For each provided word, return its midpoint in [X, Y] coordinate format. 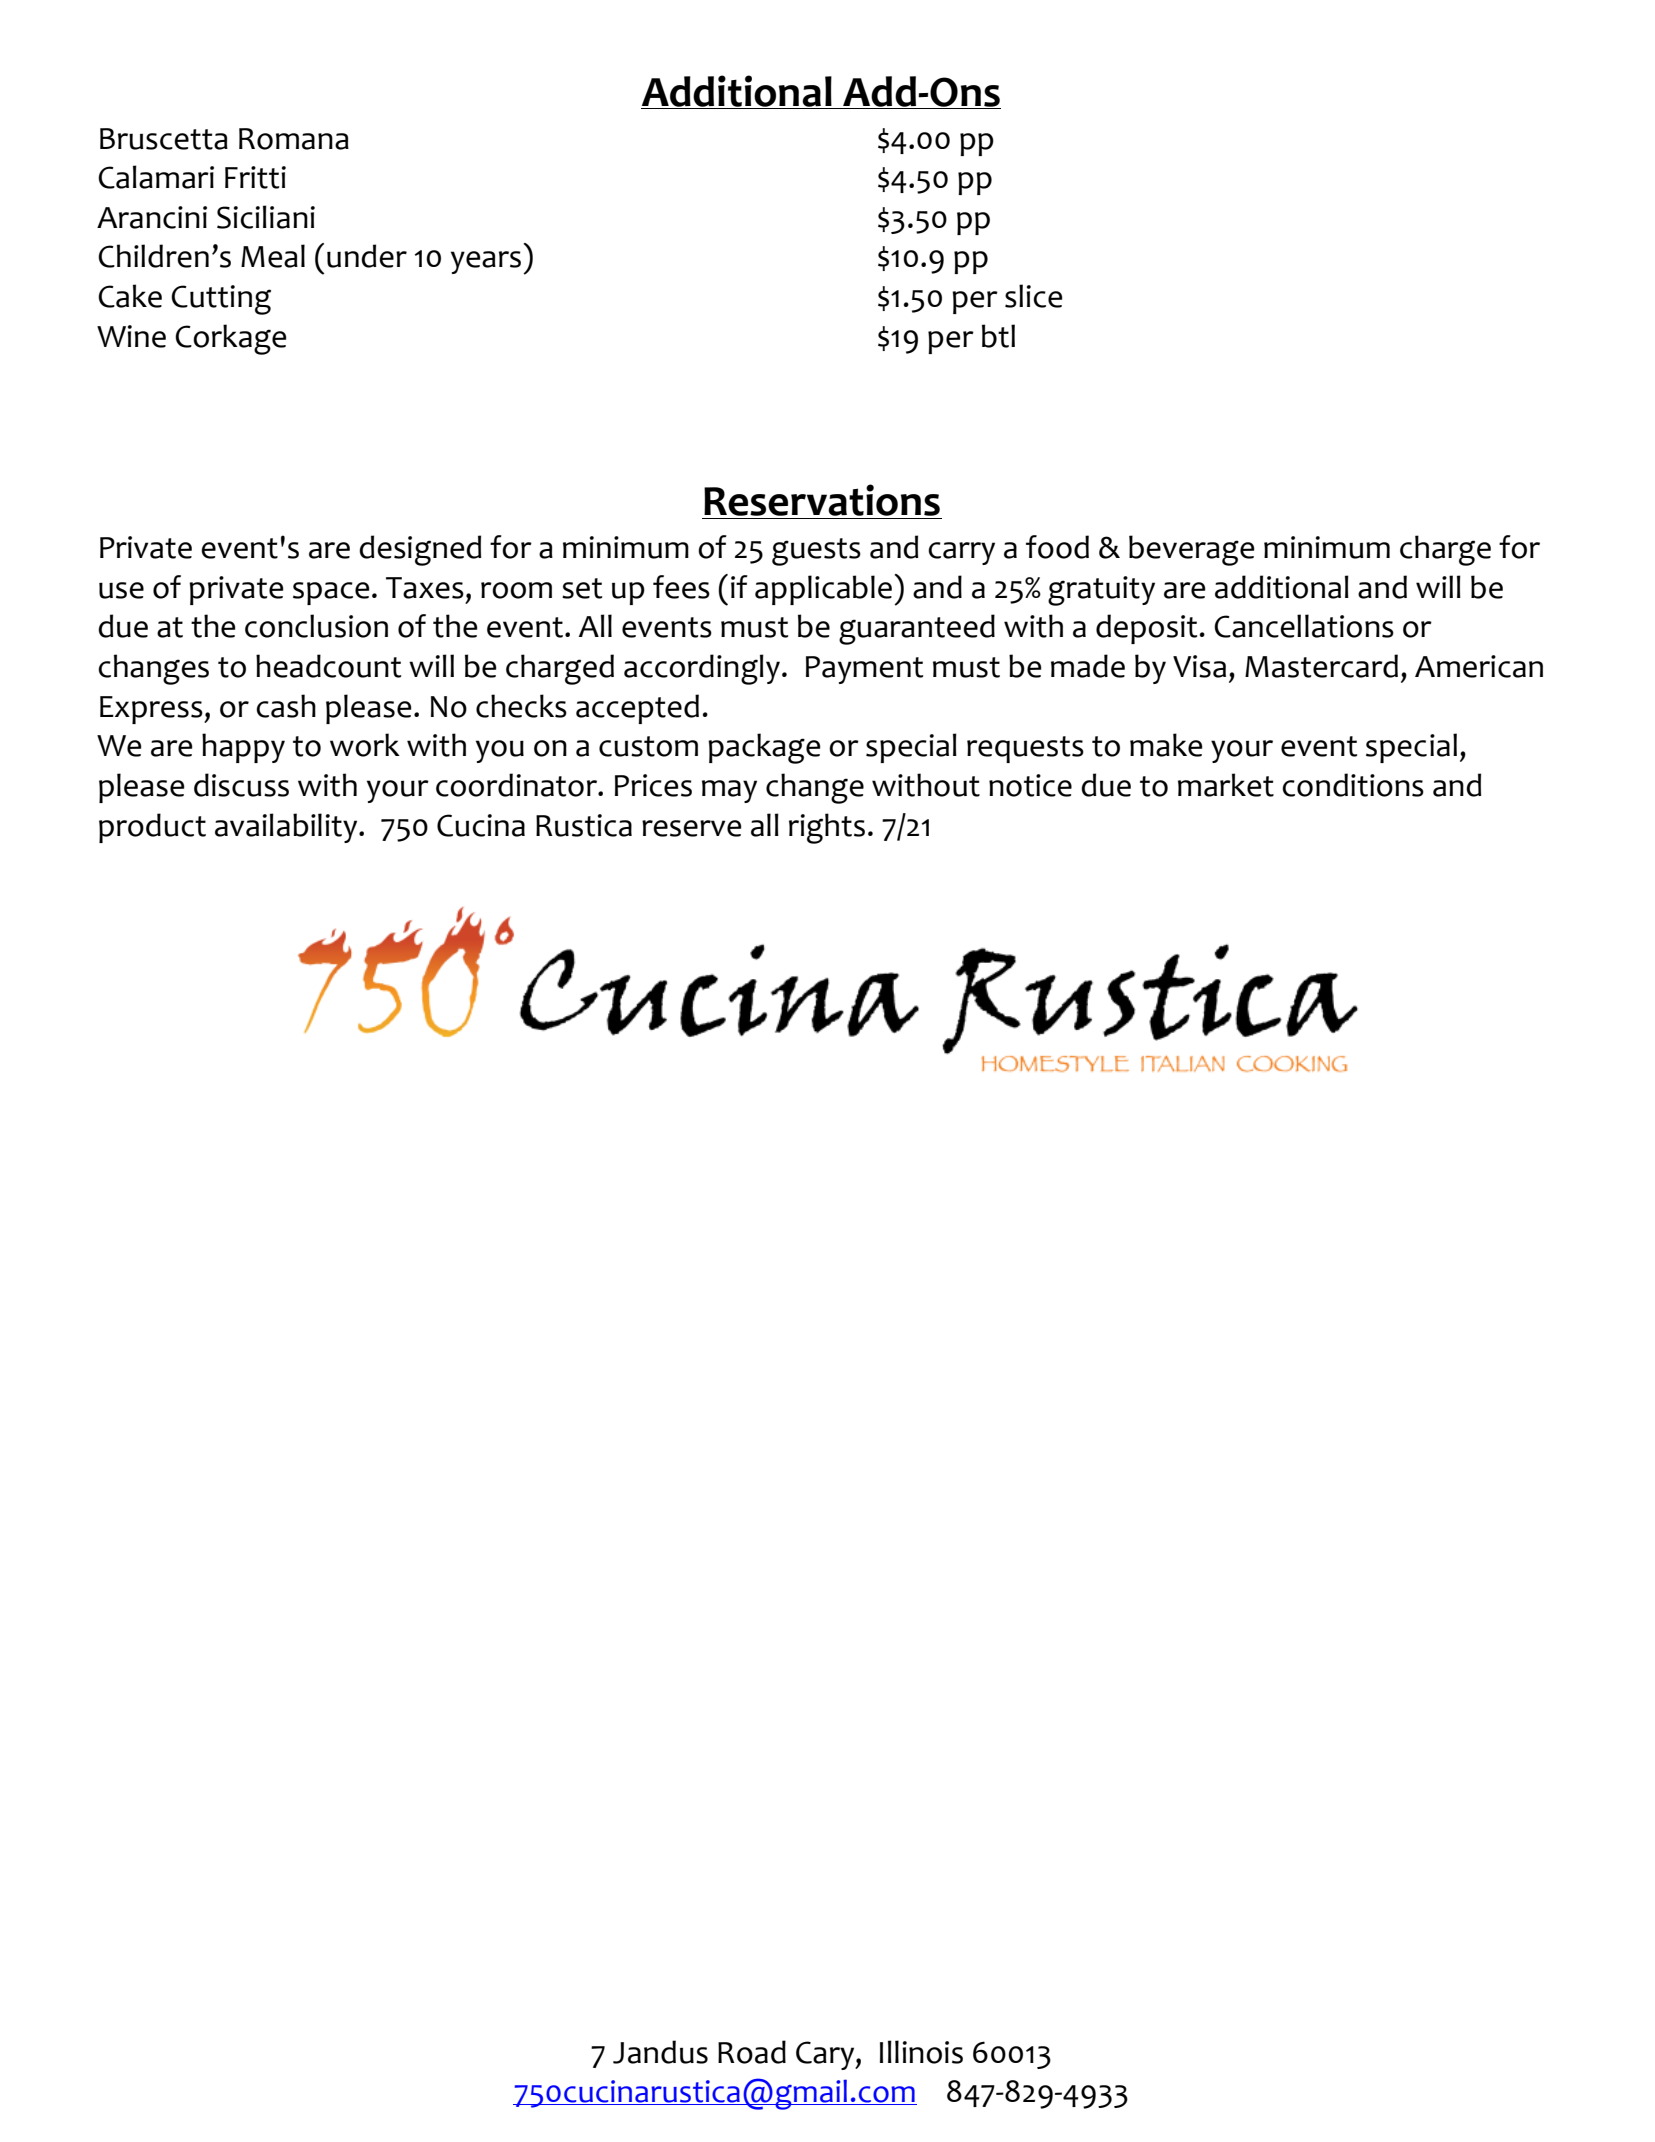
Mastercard [1321, 666]
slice [1033, 296]
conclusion [316, 626]
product [152, 828]
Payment [864, 670]
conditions [1353, 785]
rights [827, 828]
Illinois [921, 2052]
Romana [294, 139]
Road [752, 2052]
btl [998, 336]
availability [287, 828]
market [1226, 785]
